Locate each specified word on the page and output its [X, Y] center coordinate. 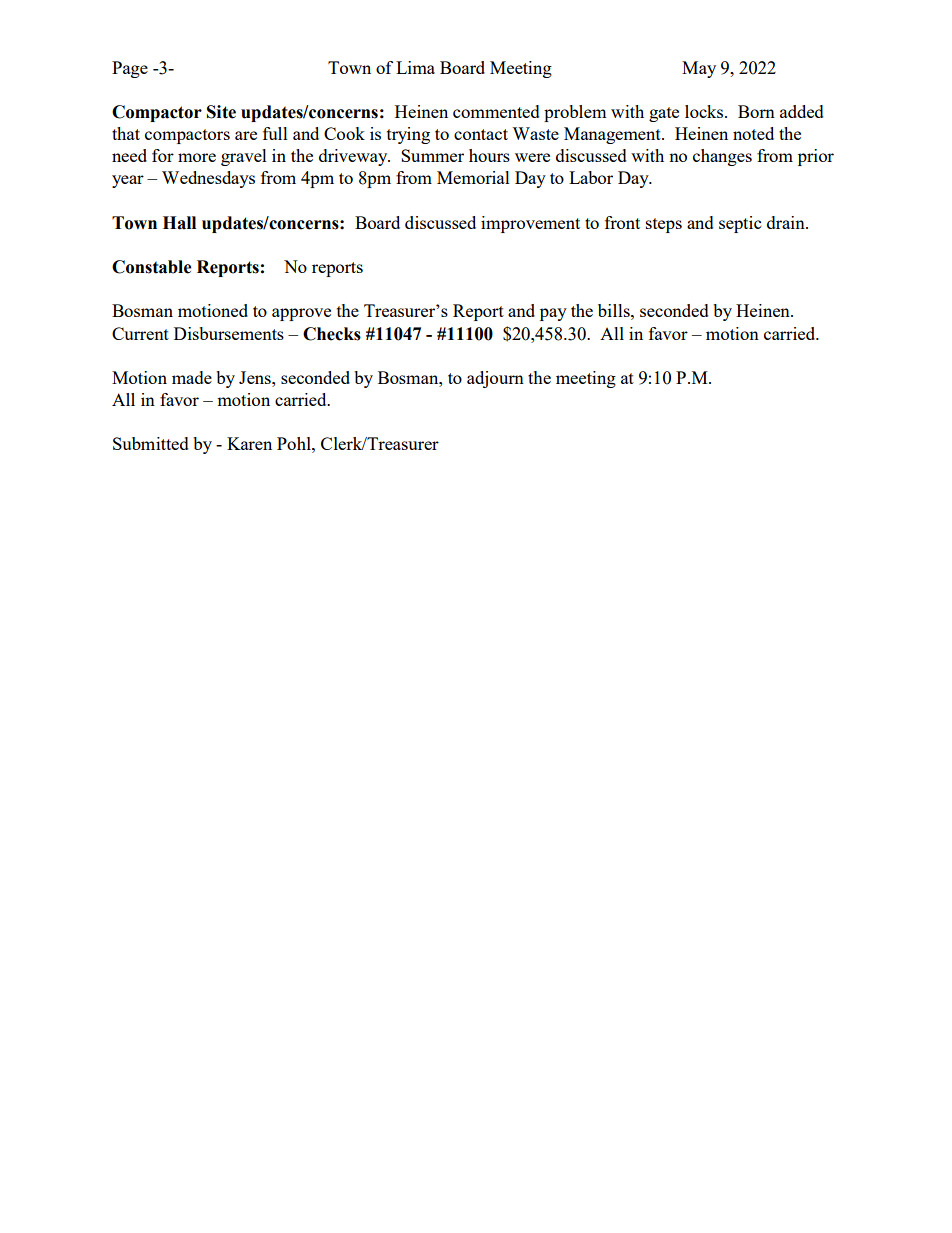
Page [130, 69]
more [197, 157]
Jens [256, 377]
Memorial [473, 177]
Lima [415, 67]
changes [722, 157]
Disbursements [229, 333]
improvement [530, 224]
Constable [151, 267]
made [192, 377]
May [699, 69]
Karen [249, 443]
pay [553, 314]
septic [740, 224]
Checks [332, 334]
